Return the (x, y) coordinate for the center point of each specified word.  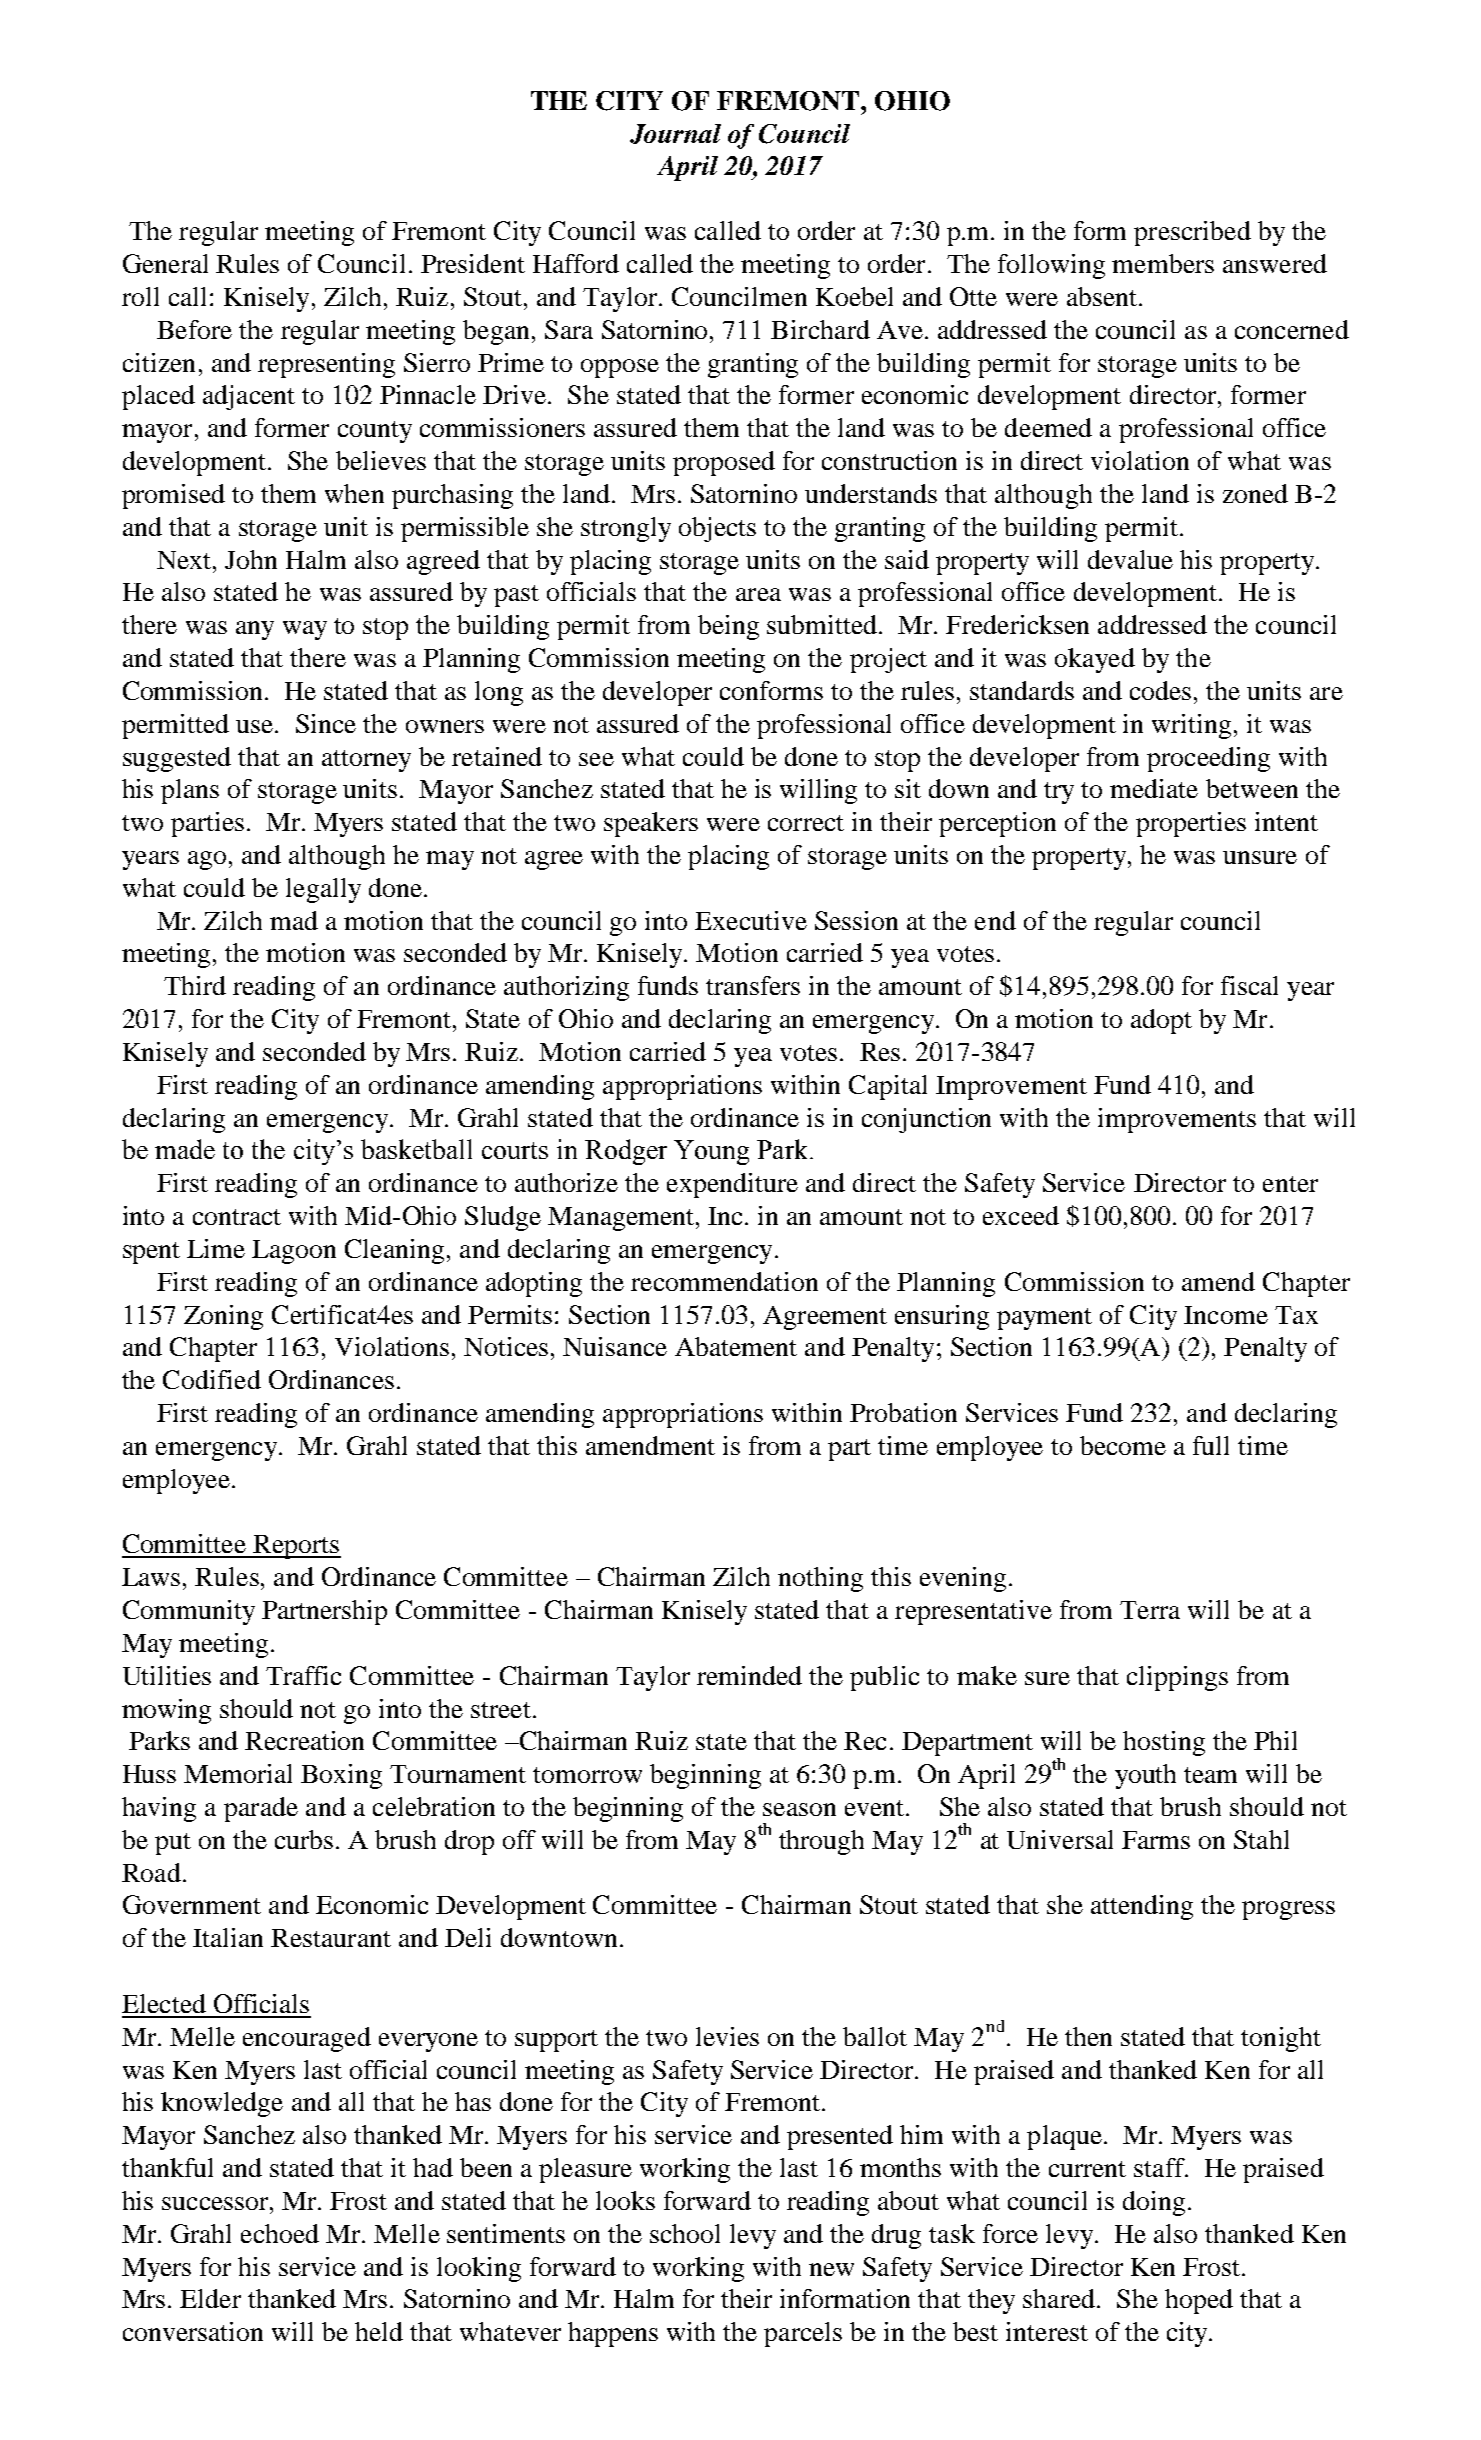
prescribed (1192, 233)
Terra (1150, 1610)
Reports (296, 1547)
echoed (280, 2233)
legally (323, 890)
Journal (675, 134)
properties (1191, 824)
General (165, 263)
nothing (820, 1579)
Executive (751, 920)
